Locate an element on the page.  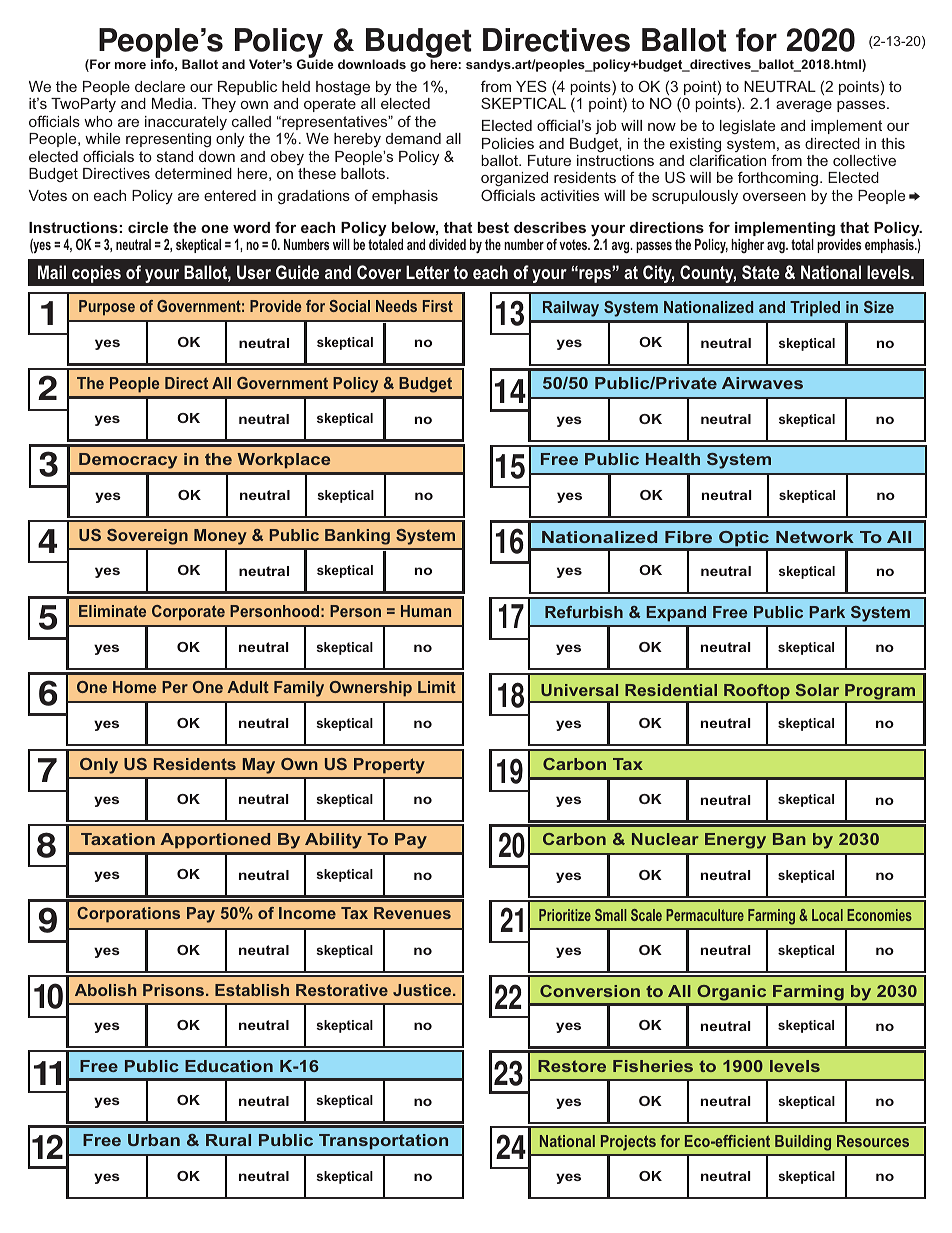
Health is located at coordinates (673, 459).
